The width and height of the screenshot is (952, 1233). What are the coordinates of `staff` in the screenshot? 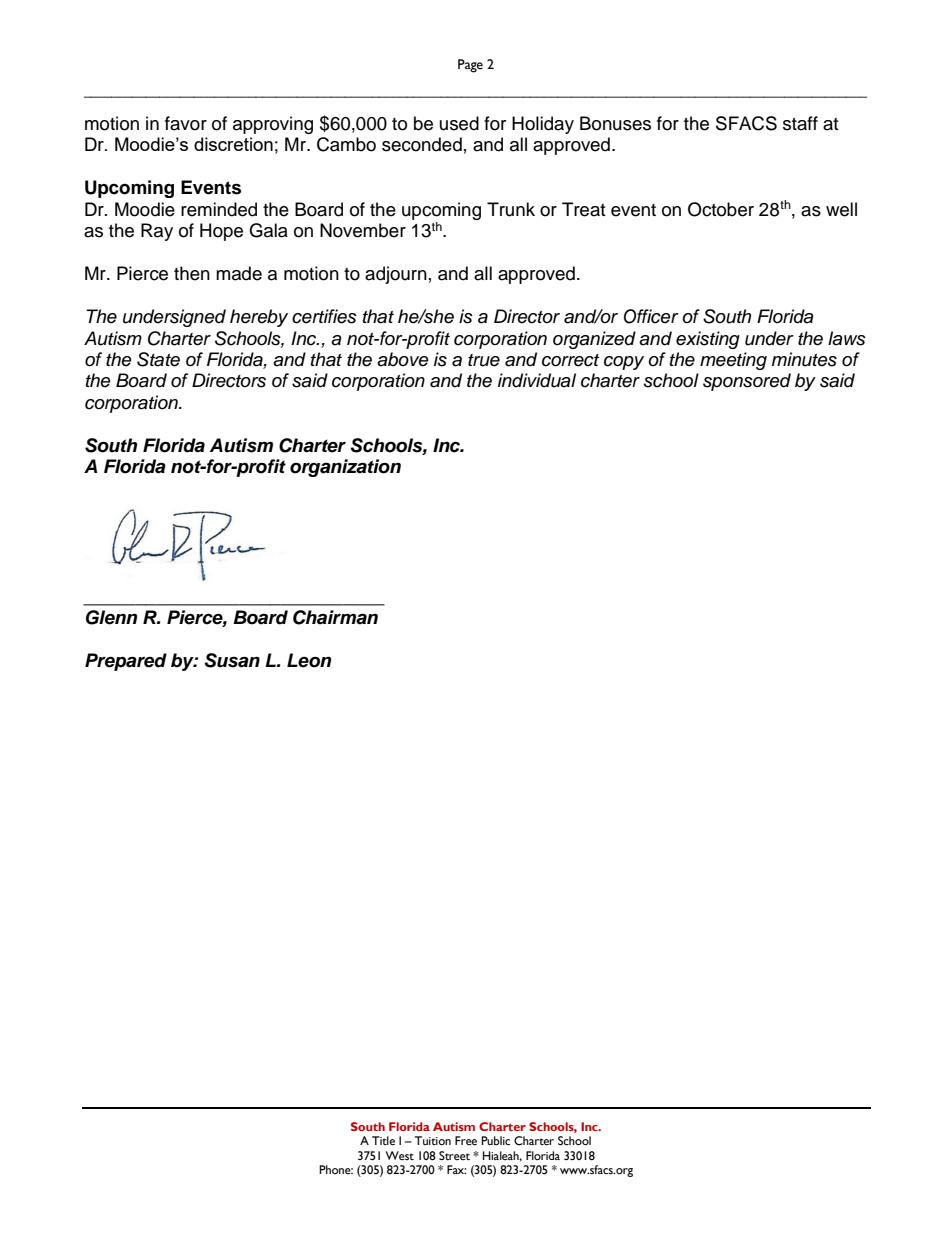 It's located at (800, 123).
